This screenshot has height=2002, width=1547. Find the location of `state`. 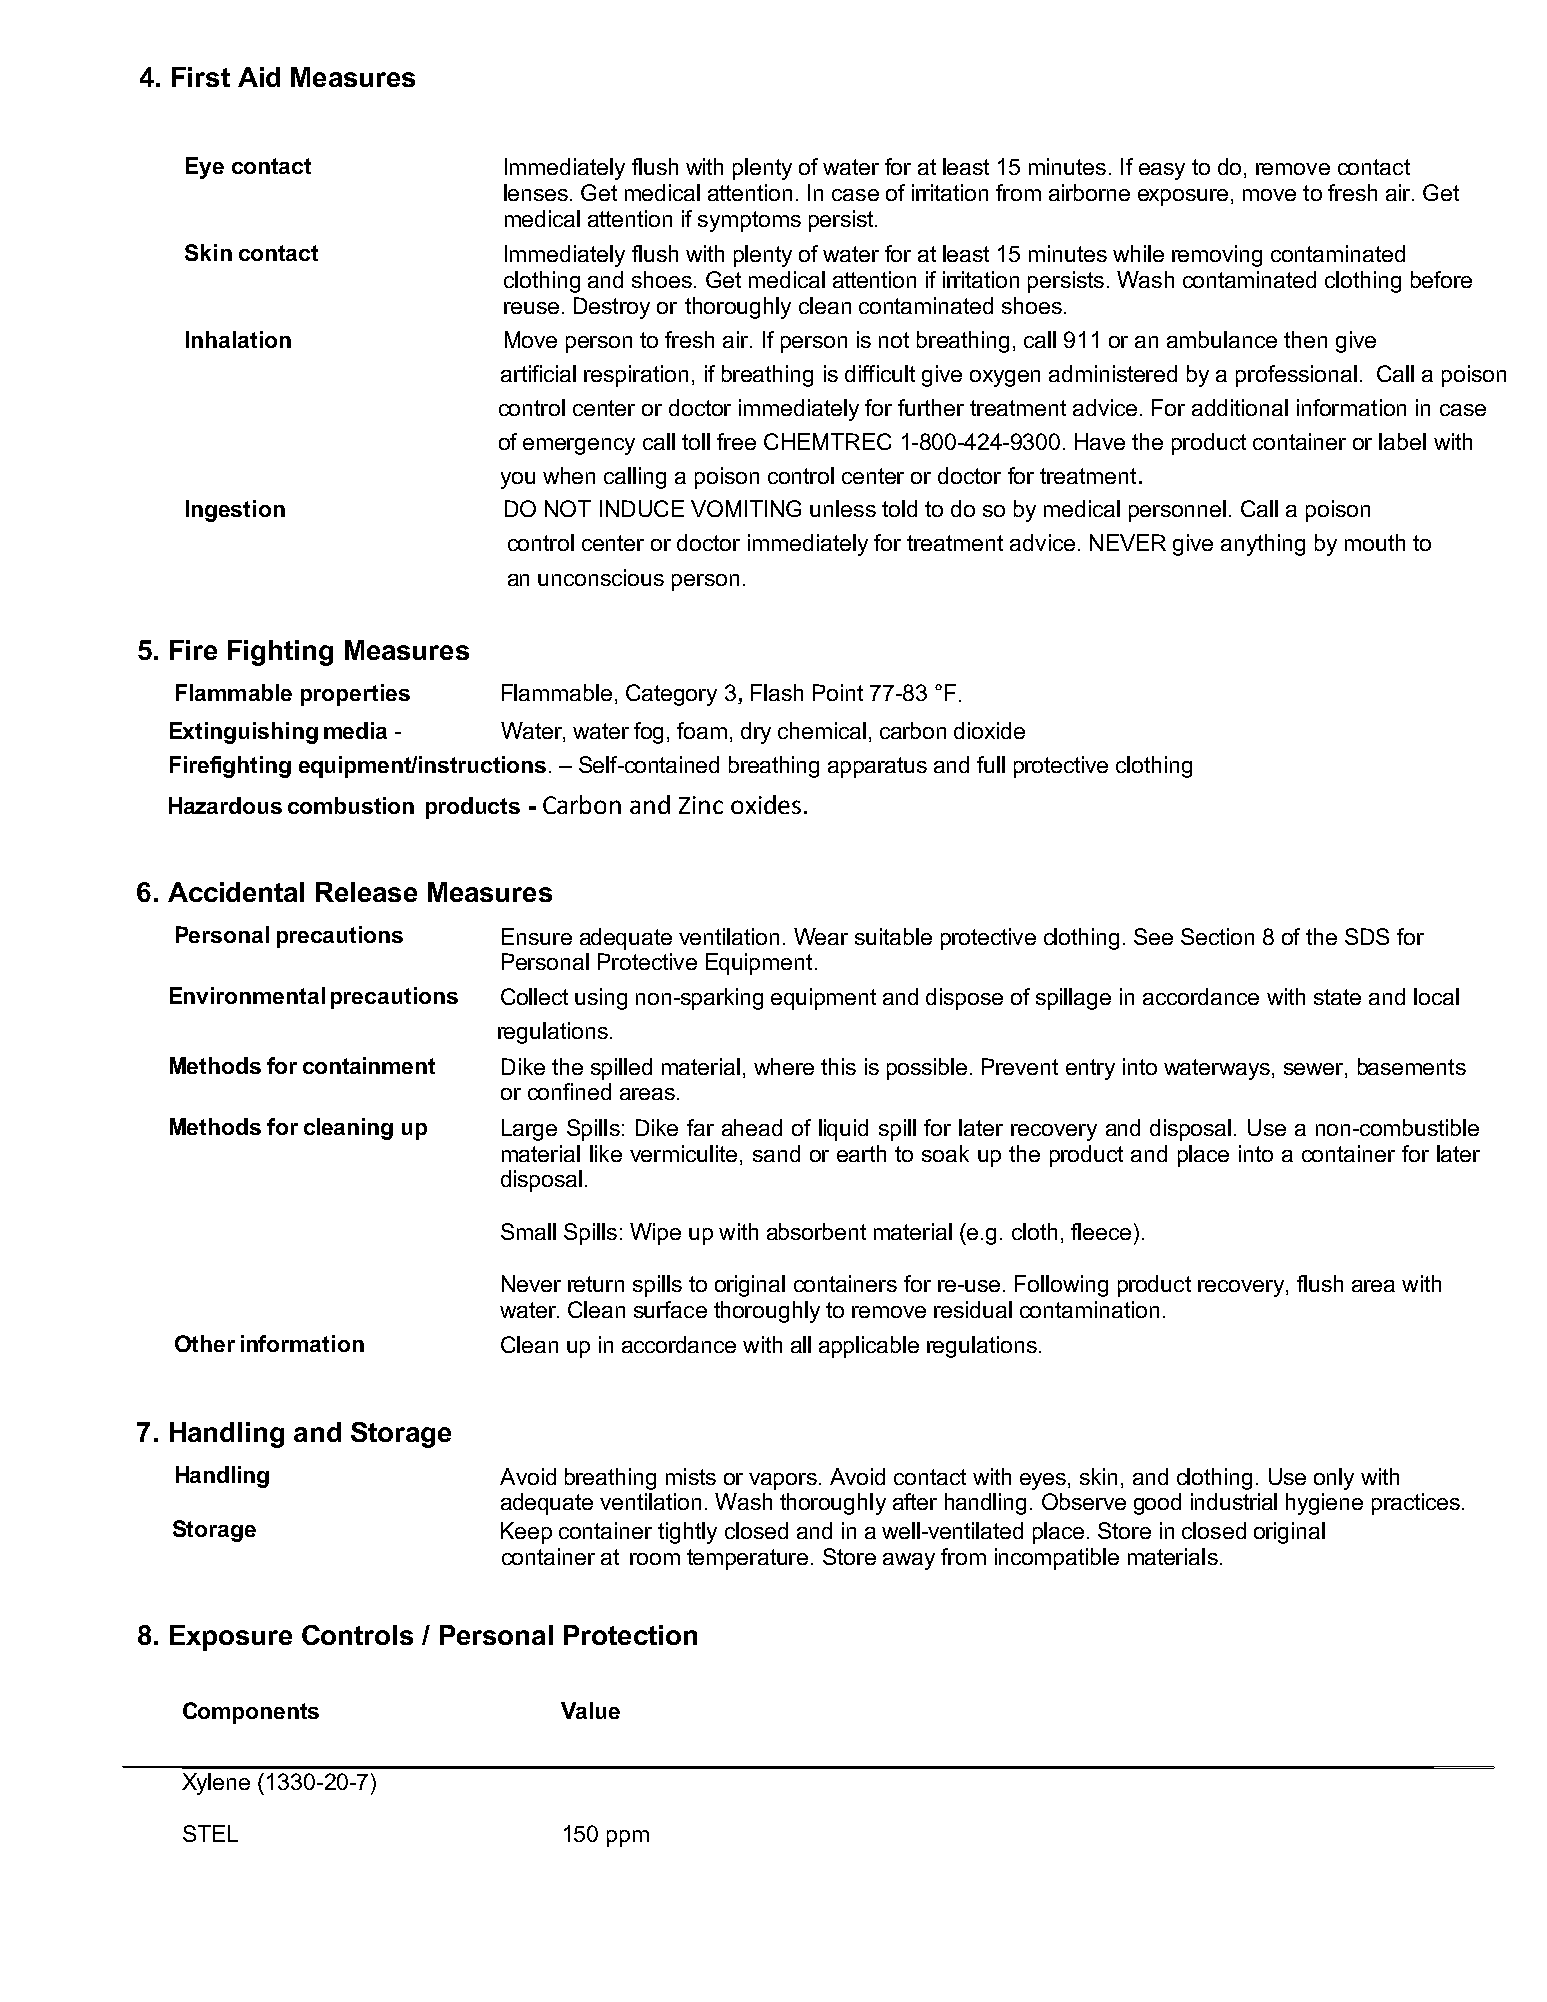

state is located at coordinates (1337, 997).
